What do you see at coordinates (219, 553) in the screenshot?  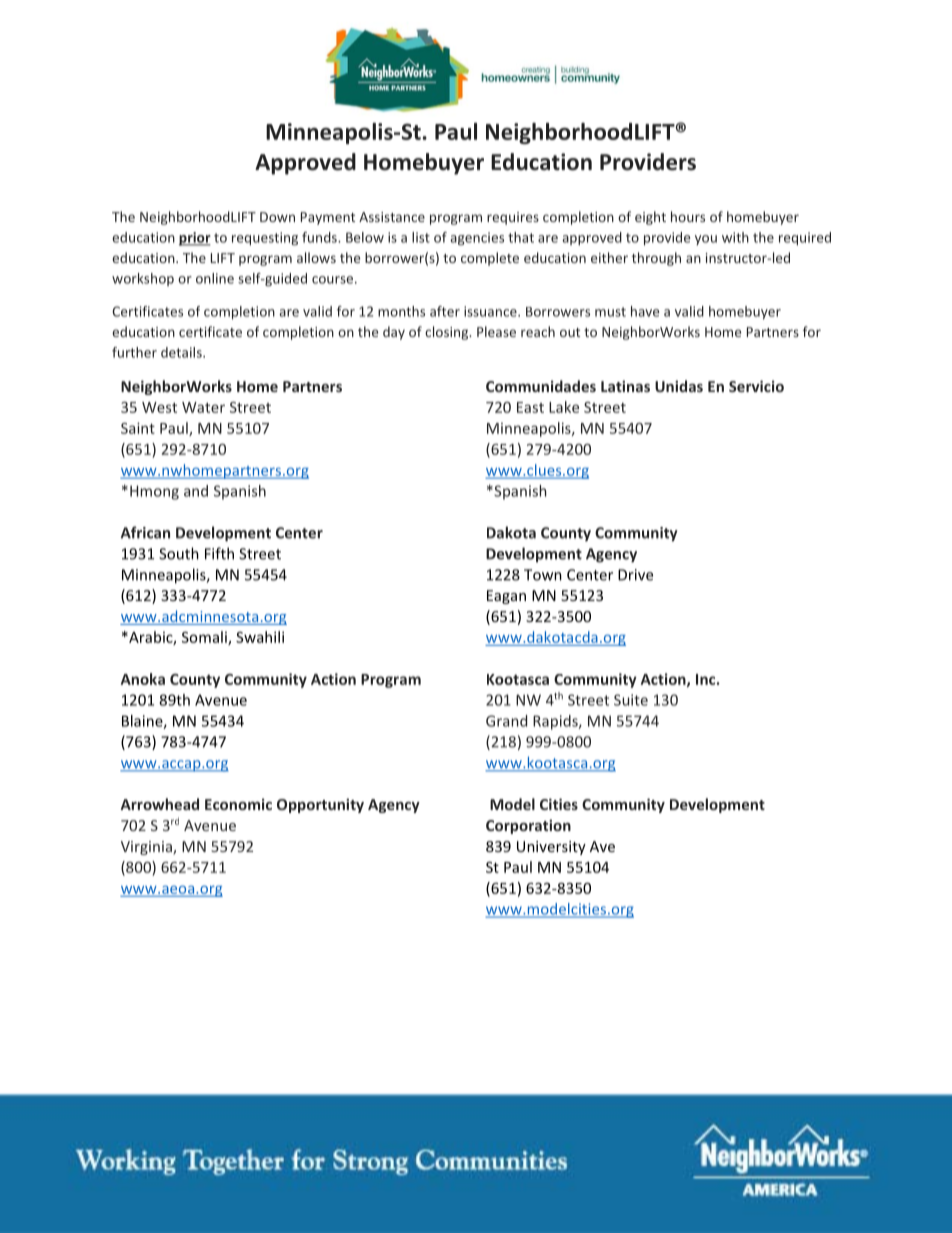 I see `Fifth` at bounding box center [219, 553].
